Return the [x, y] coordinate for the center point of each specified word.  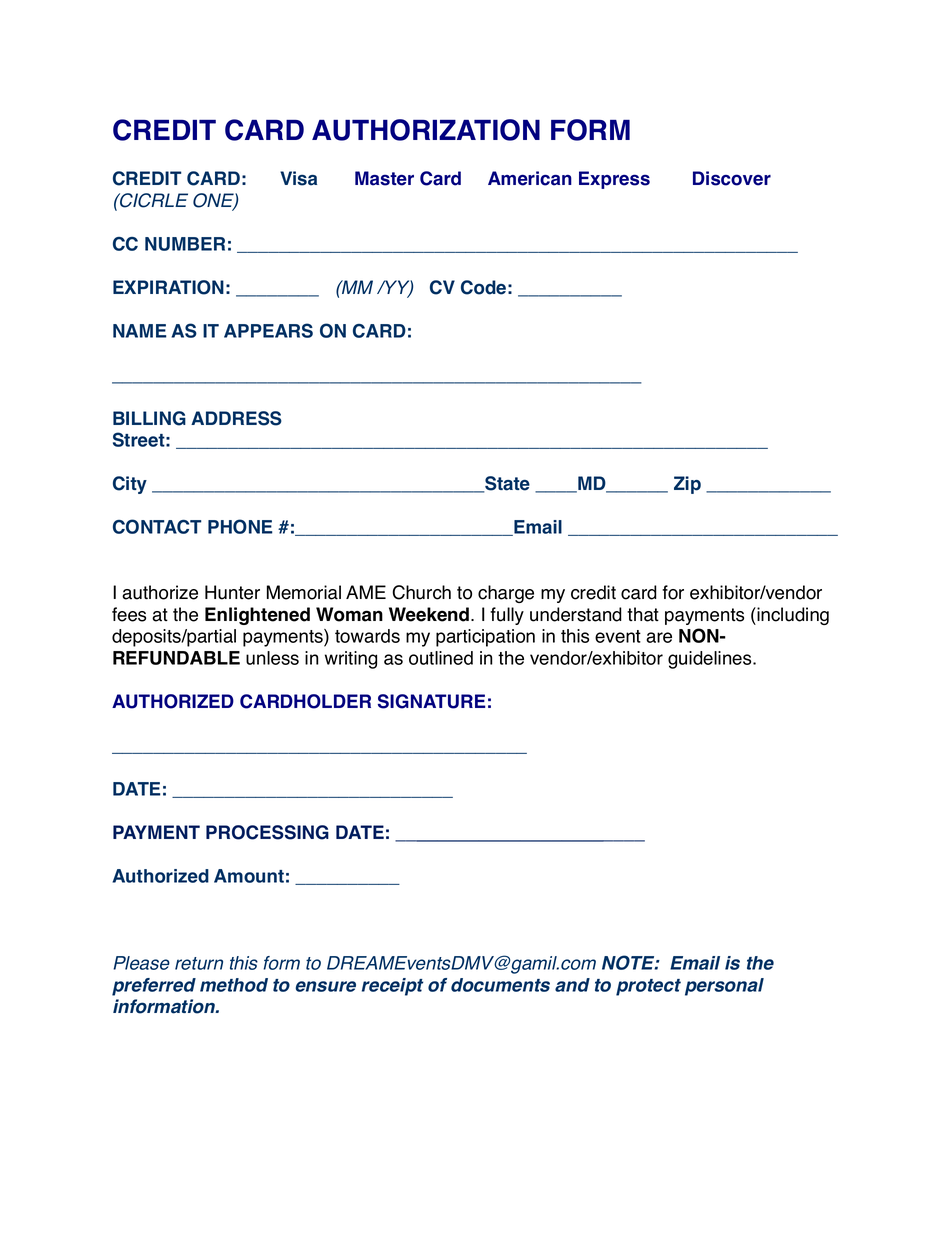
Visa [298, 178]
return [199, 963]
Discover [732, 178]
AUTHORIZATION [426, 130]
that [643, 614]
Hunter [232, 592]
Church [421, 592]
